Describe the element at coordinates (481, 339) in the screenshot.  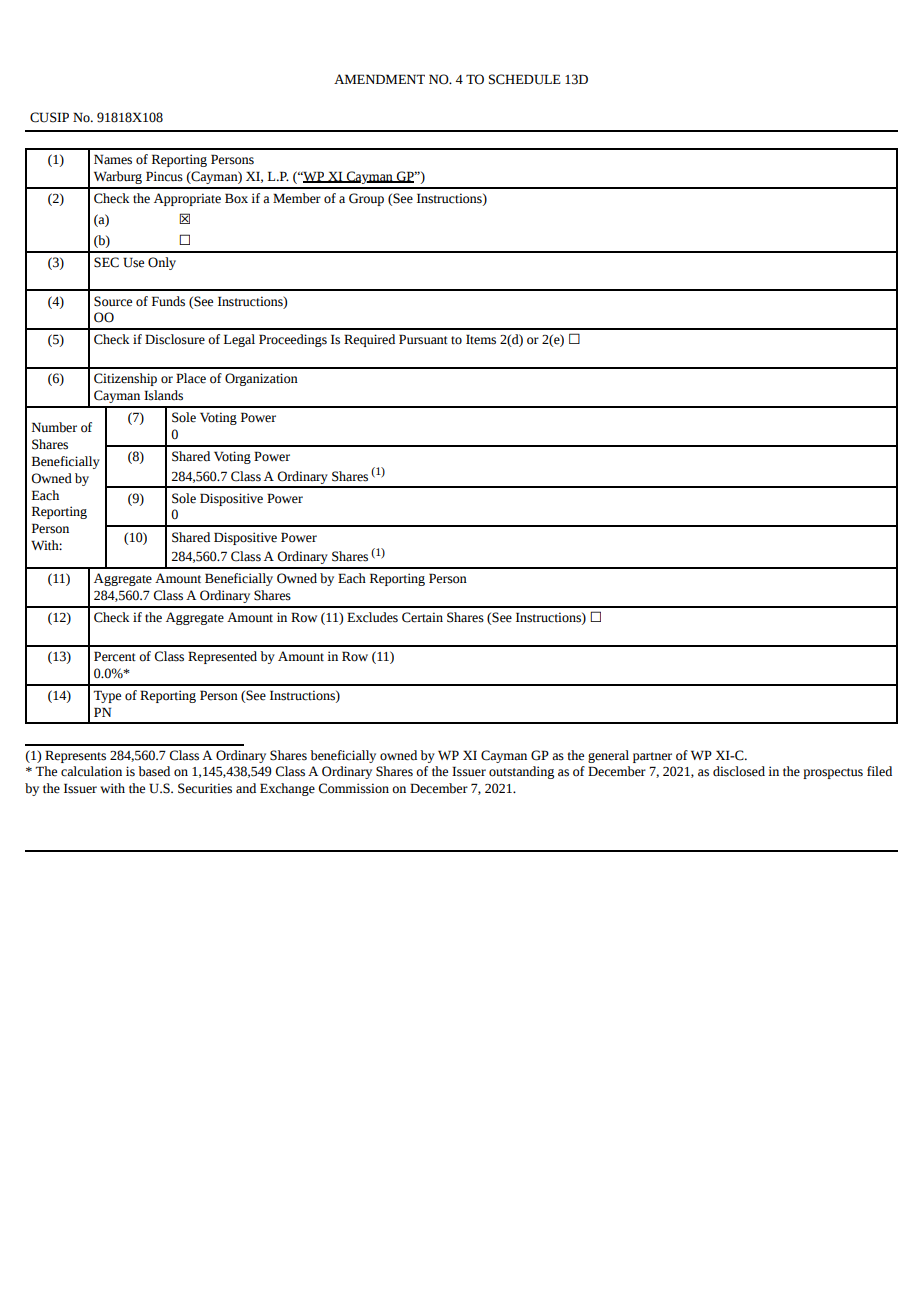
I see `Items` at that location.
